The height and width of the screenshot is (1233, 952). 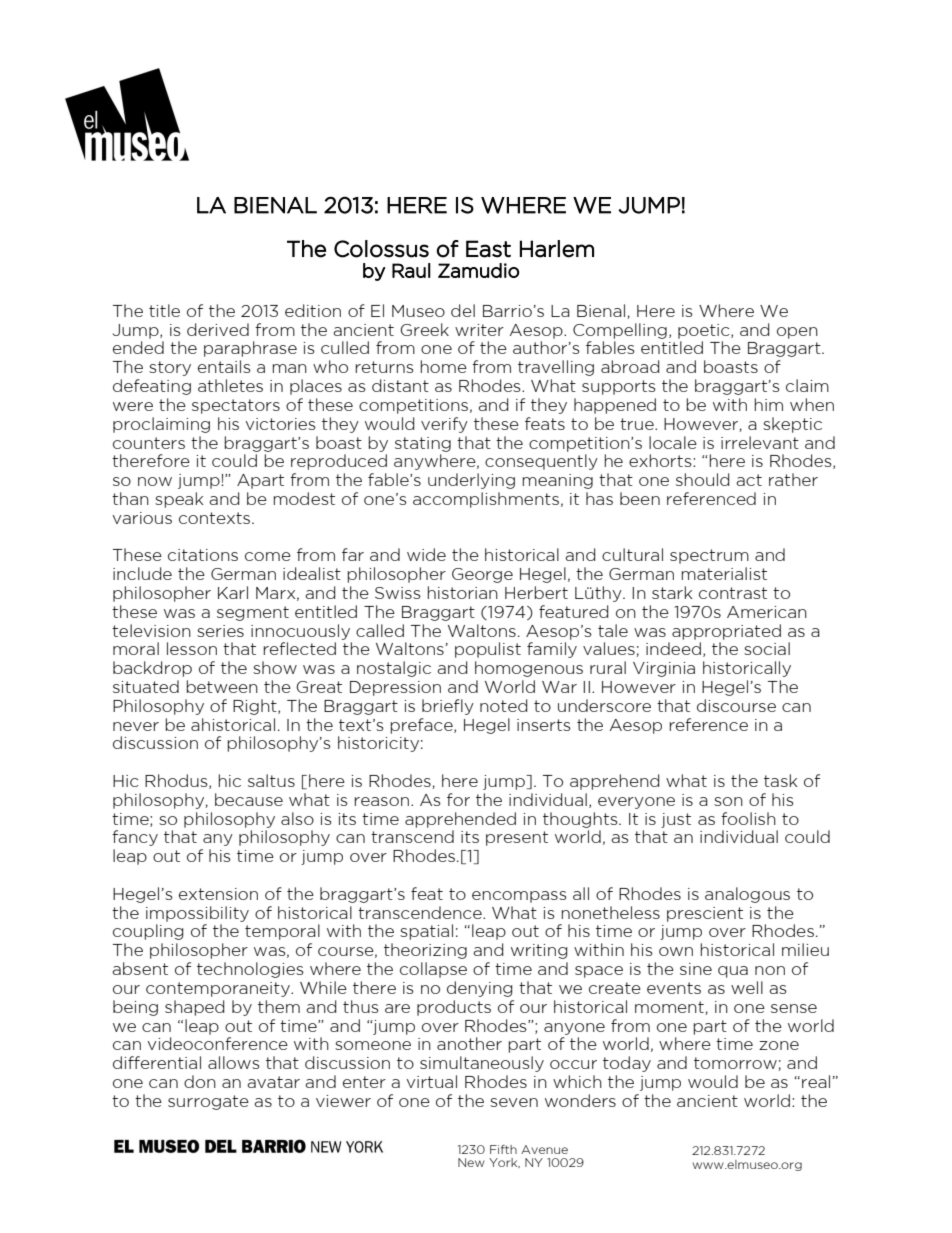 What do you see at coordinates (218, 329) in the screenshot?
I see `derived` at bounding box center [218, 329].
